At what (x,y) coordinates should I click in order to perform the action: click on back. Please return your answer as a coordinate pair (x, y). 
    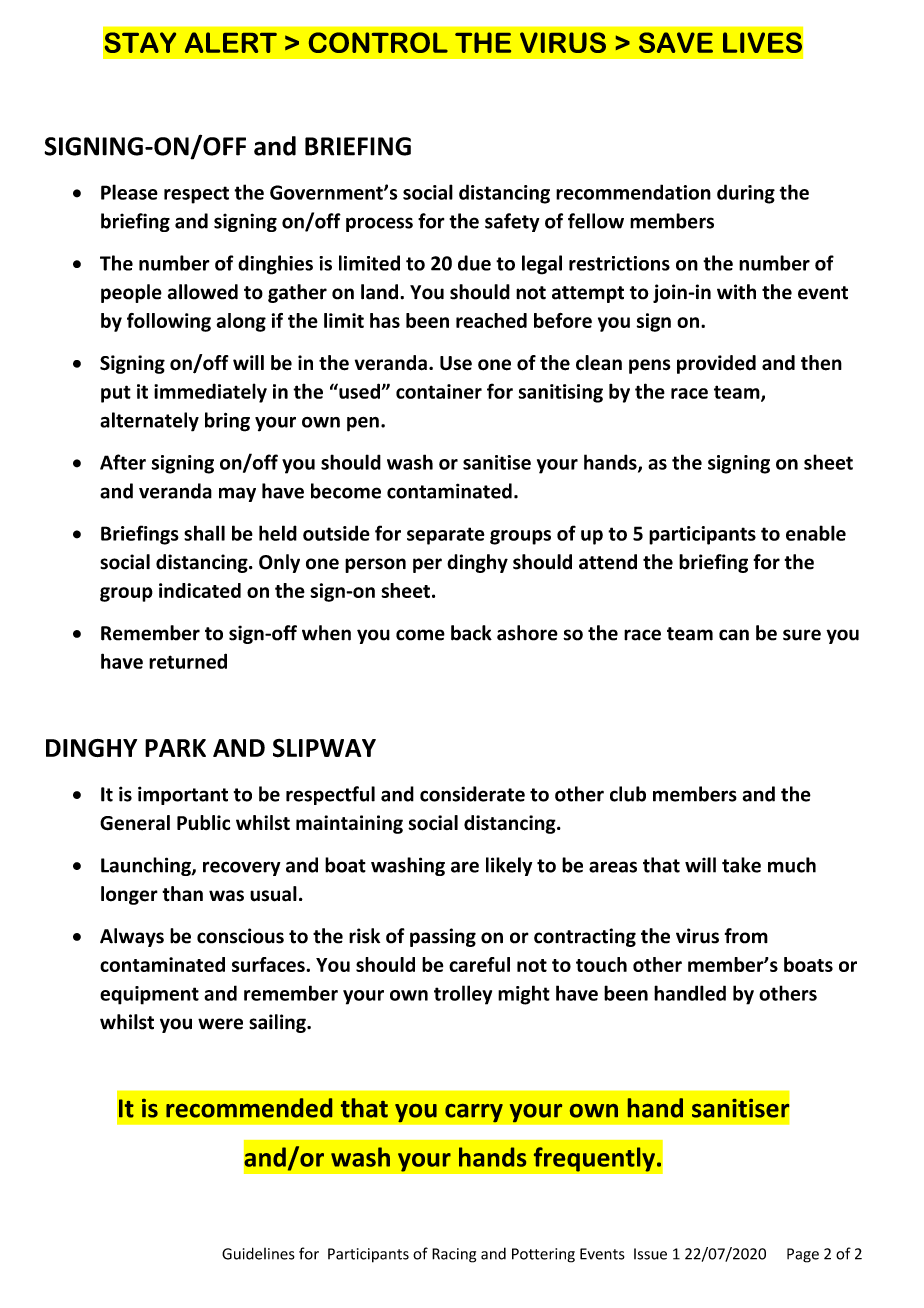
    Looking at the image, I should click on (471, 633).
